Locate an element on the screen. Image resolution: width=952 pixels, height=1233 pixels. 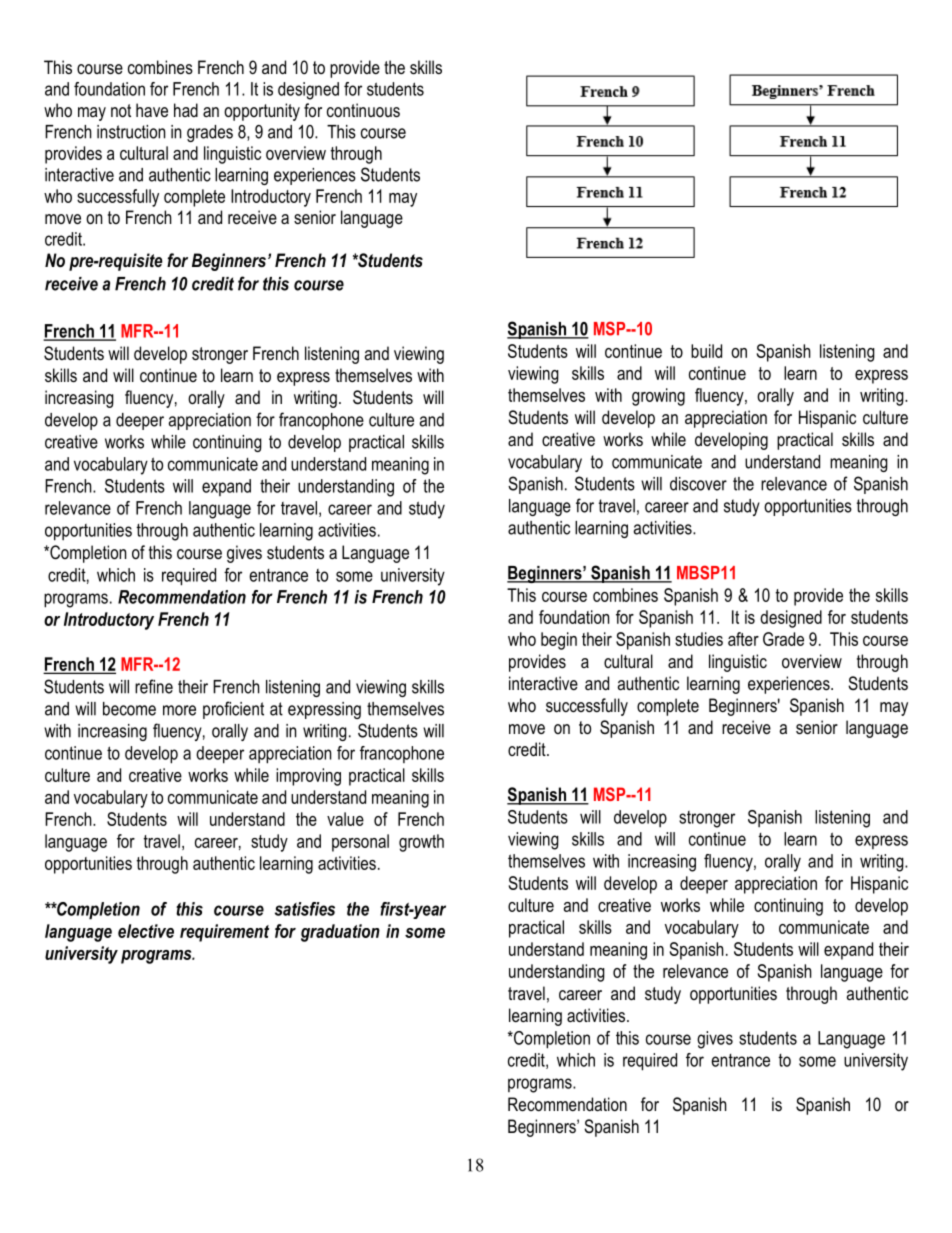
instruction is located at coordinates (131, 132).
